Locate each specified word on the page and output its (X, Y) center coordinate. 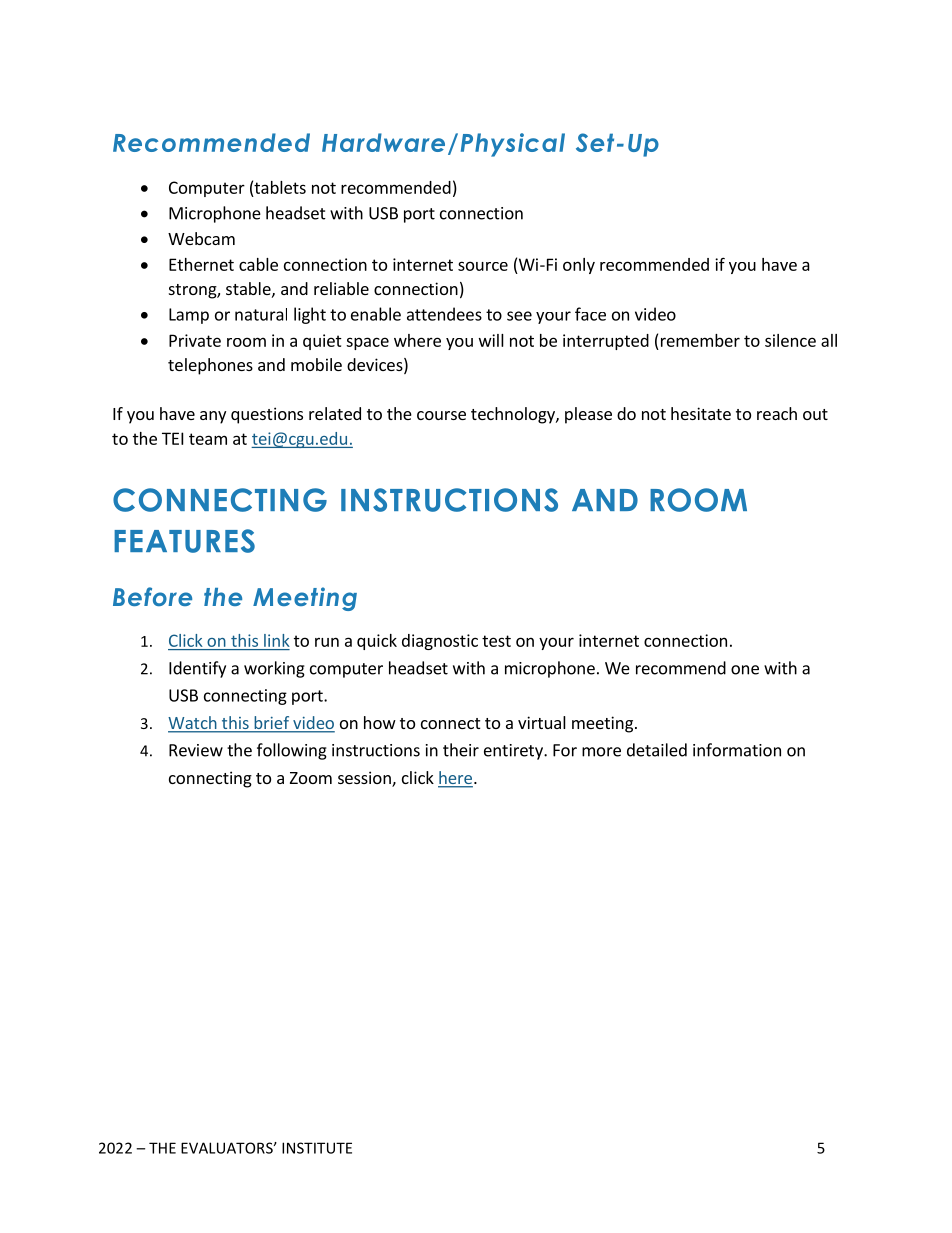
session (365, 779)
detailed (657, 750)
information (737, 750)
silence (790, 340)
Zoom (311, 778)
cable (258, 264)
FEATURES (184, 541)
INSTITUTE (317, 1148)
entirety (514, 752)
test (496, 641)
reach (777, 413)
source (483, 266)
